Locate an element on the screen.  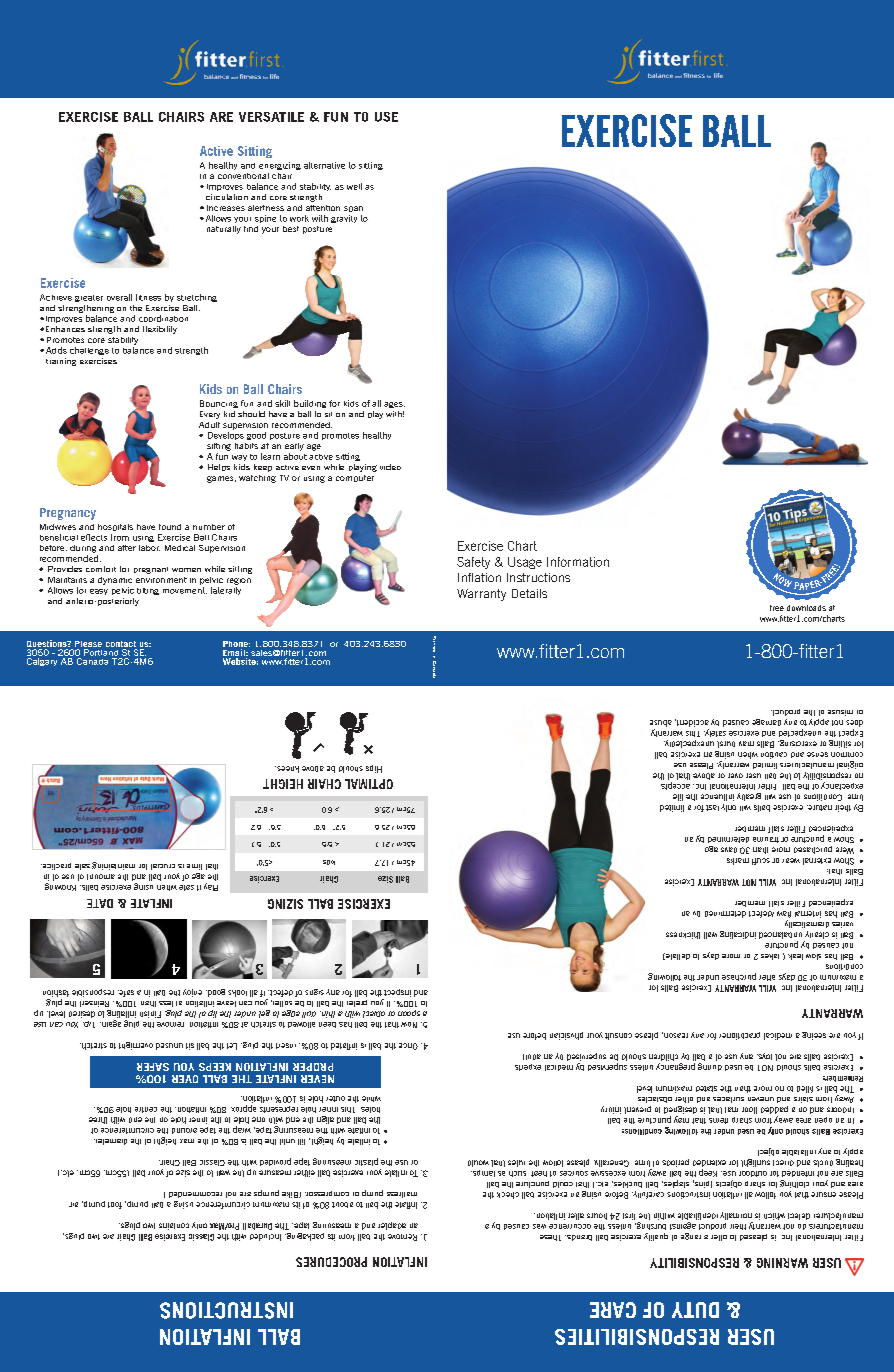
contact is located at coordinates (121, 644).
